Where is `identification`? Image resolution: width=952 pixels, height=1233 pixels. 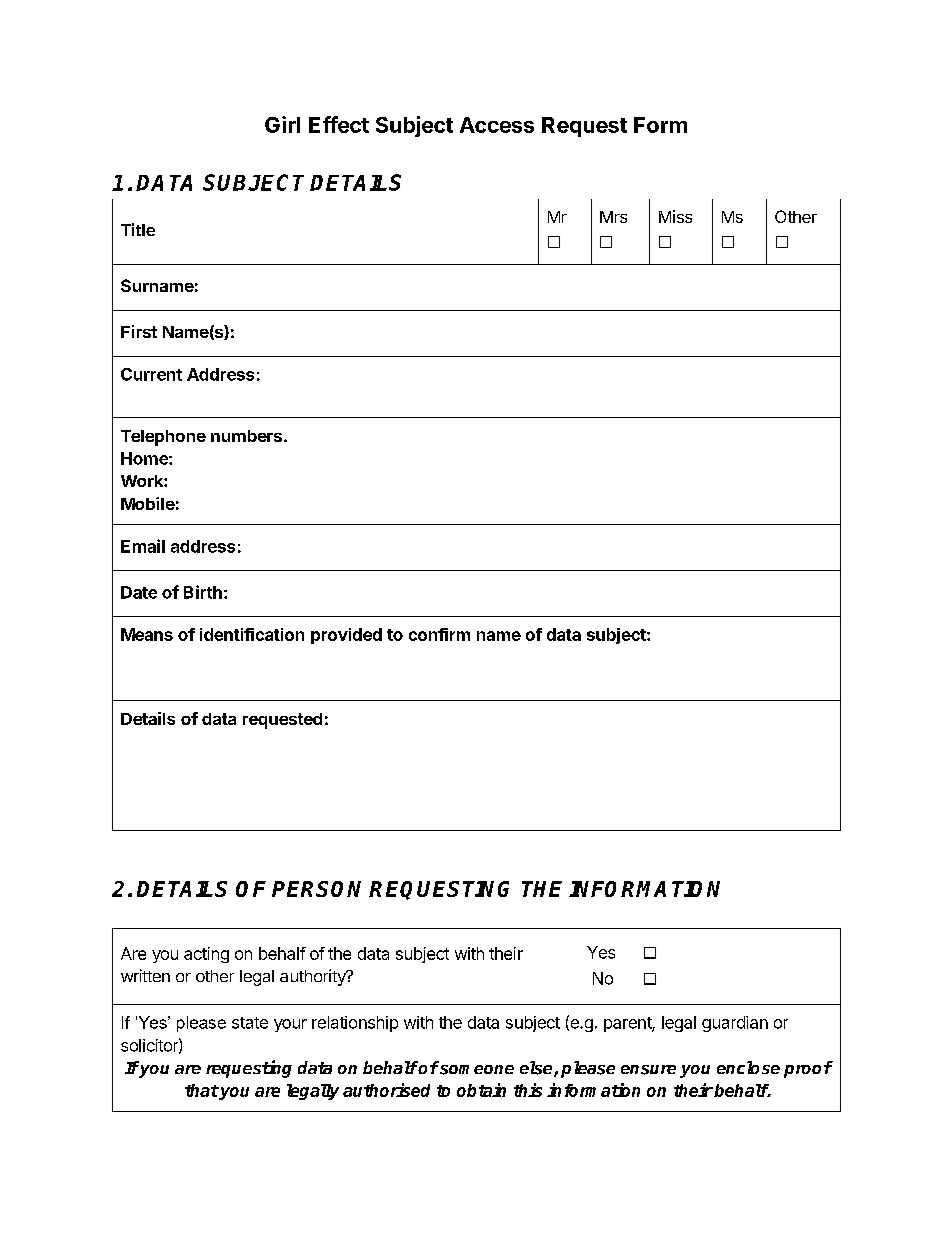 identification is located at coordinates (252, 634).
